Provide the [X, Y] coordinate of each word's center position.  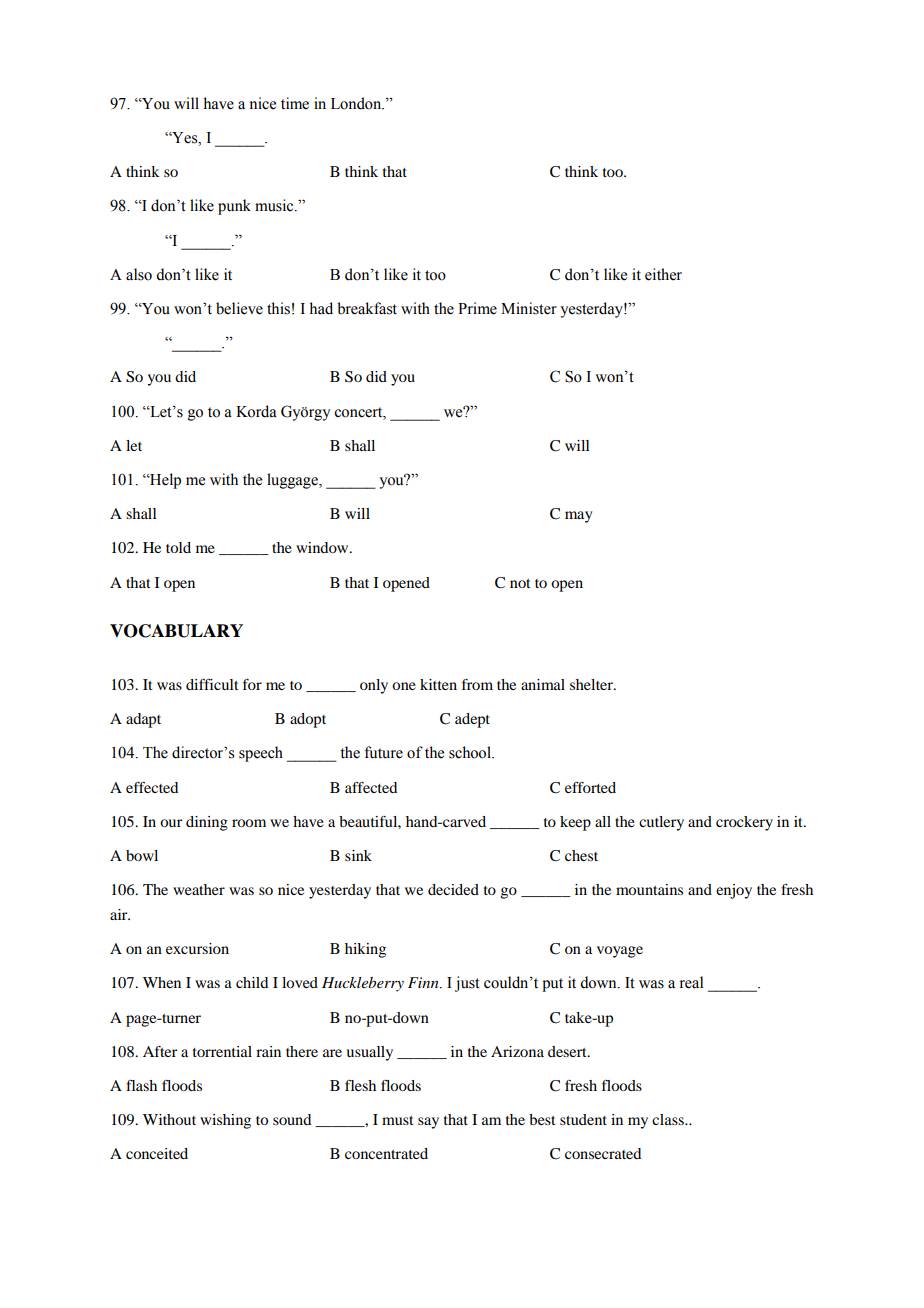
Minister [529, 308]
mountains [649, 889]
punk [234, 207]
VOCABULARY [176, 631]
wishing [225, 1121]
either [663, 274]
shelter [592, 684]
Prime [477, 308]
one [404, 686]
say [428, 1123]
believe [239, 308]
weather [199, 889]
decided [453, 889]
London [357, 103]
